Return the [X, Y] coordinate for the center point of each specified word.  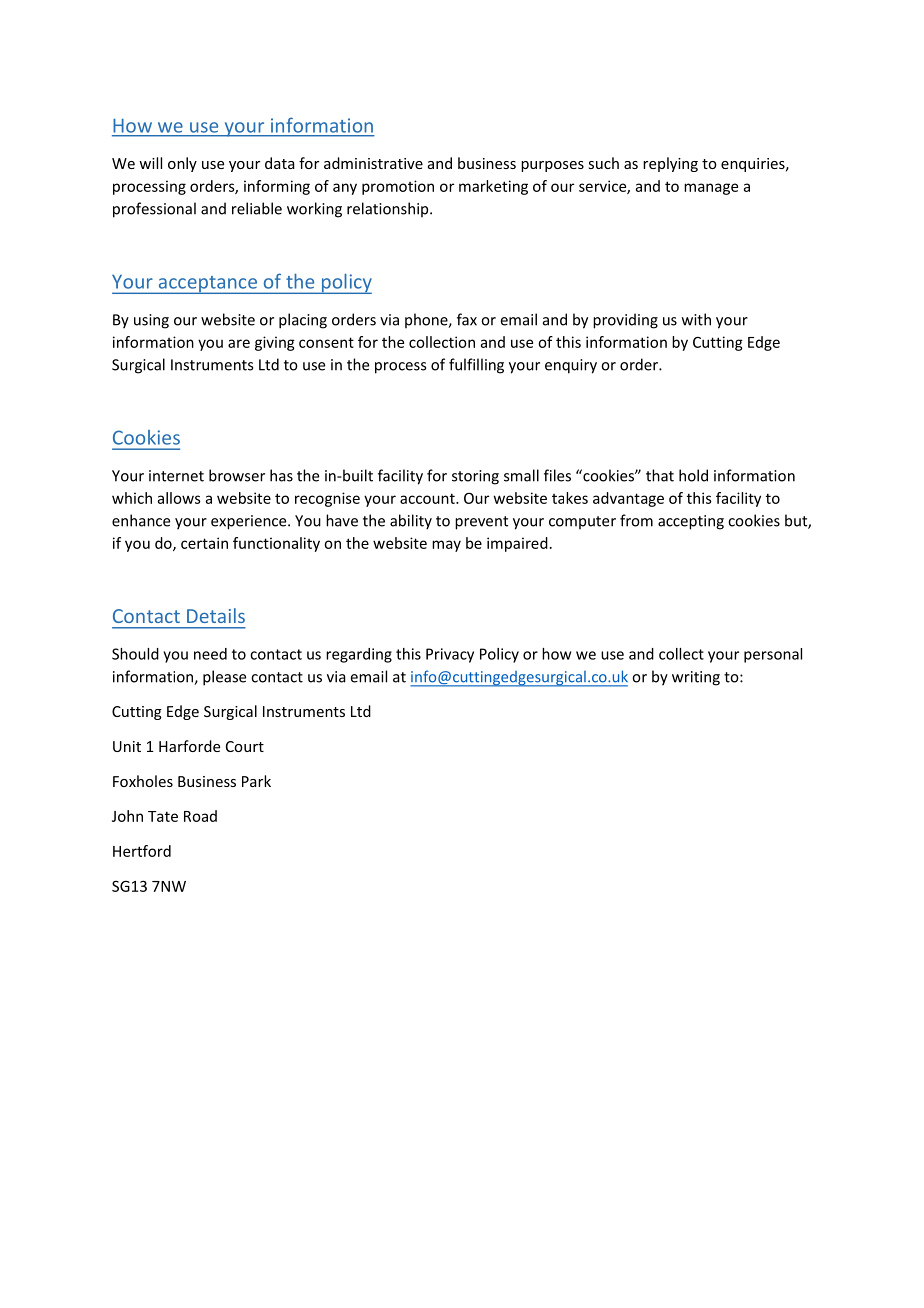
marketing [493, 187]
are [239, 343]
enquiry [571, 366]
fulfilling [476, 366]
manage [711, 189]
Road [200, 816]
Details [216, 615]
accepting [691, 522]
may [446, 546]
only [182, 164]
